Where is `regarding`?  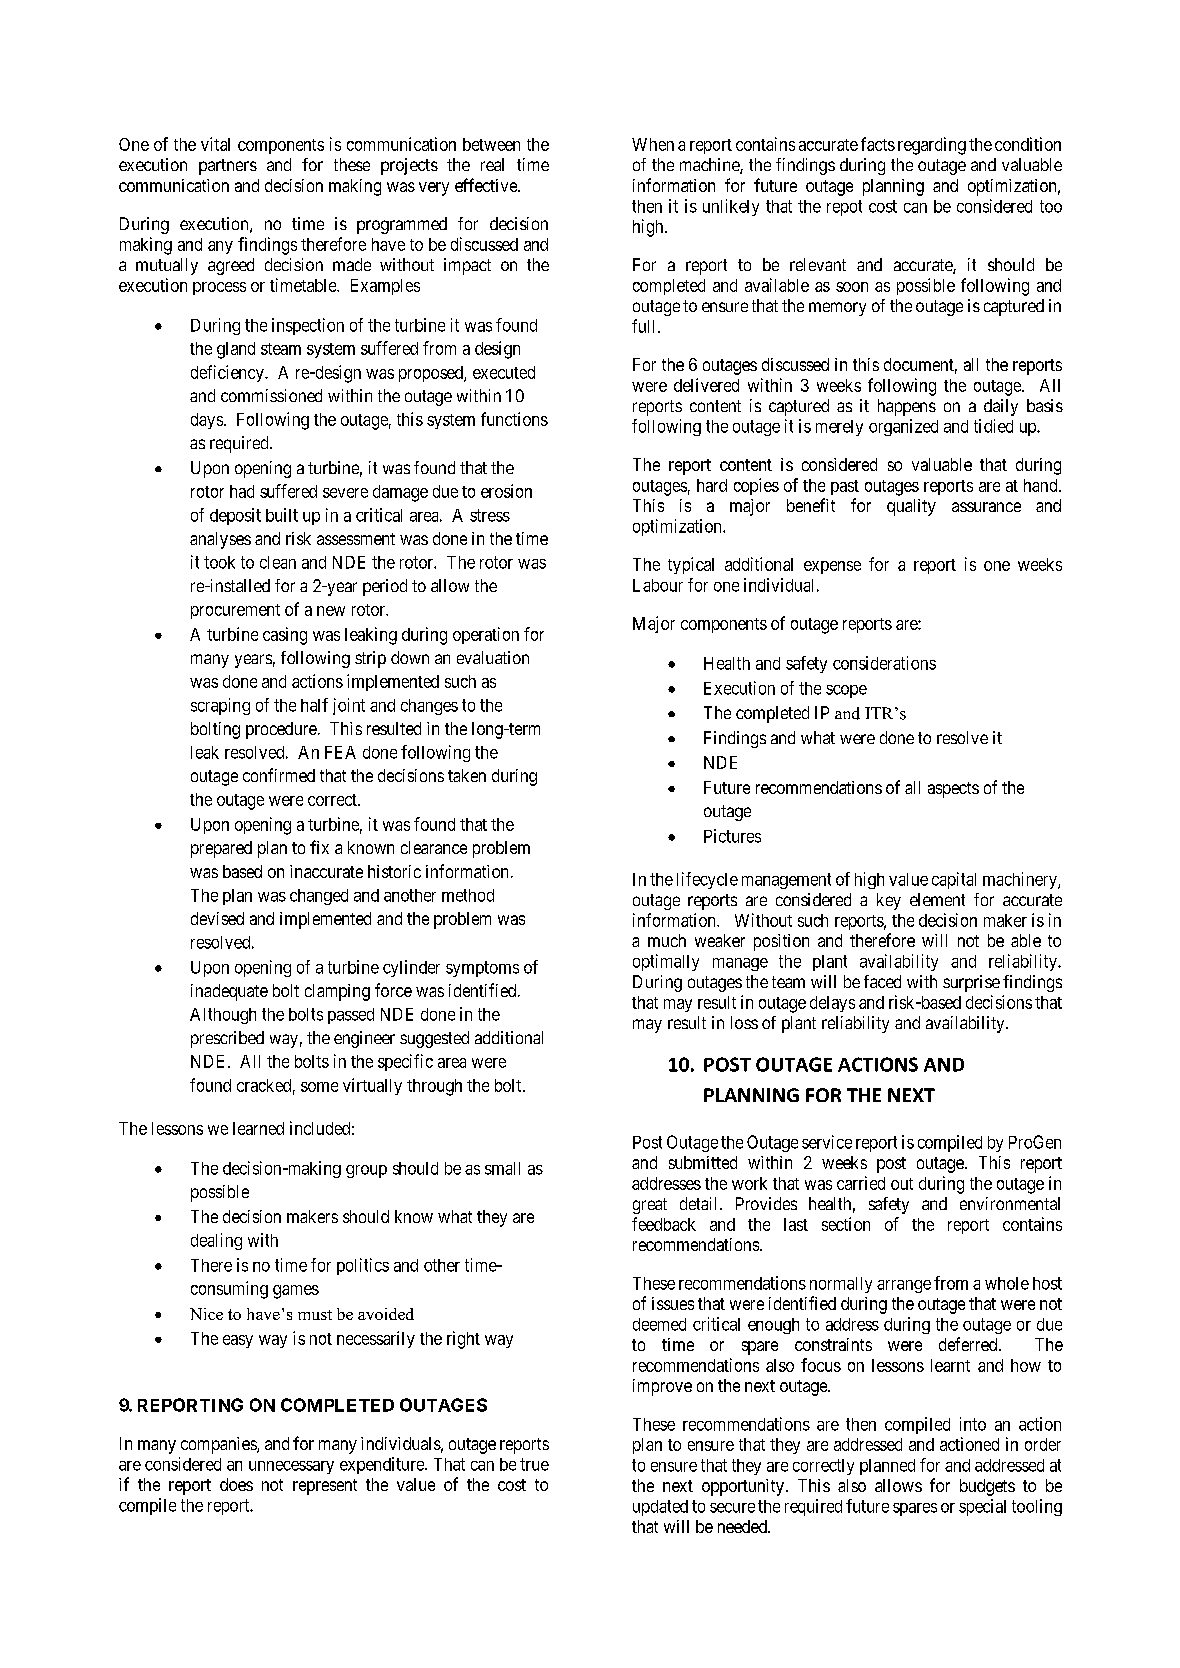
regarding is located at coordinates (932, 146).
